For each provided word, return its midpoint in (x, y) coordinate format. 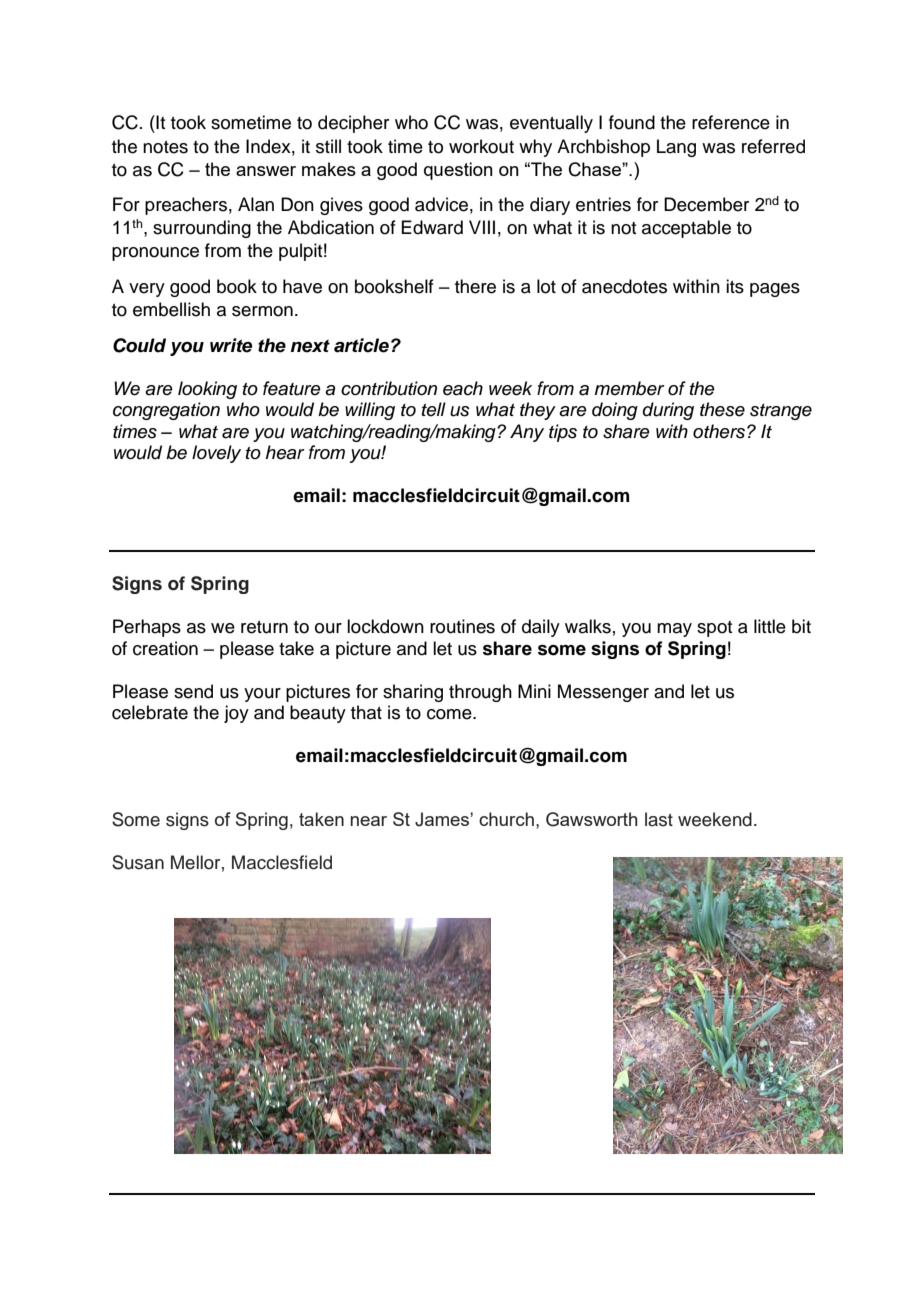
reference (731, 122)
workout (481, 146)
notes (165, 147)
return (264, 627)
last (659, 819)
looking (207, 390)
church (506, 819)
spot (714, 629)
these (722, 409)
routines (462, 626)
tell (434, 409)
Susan (138, 862)
